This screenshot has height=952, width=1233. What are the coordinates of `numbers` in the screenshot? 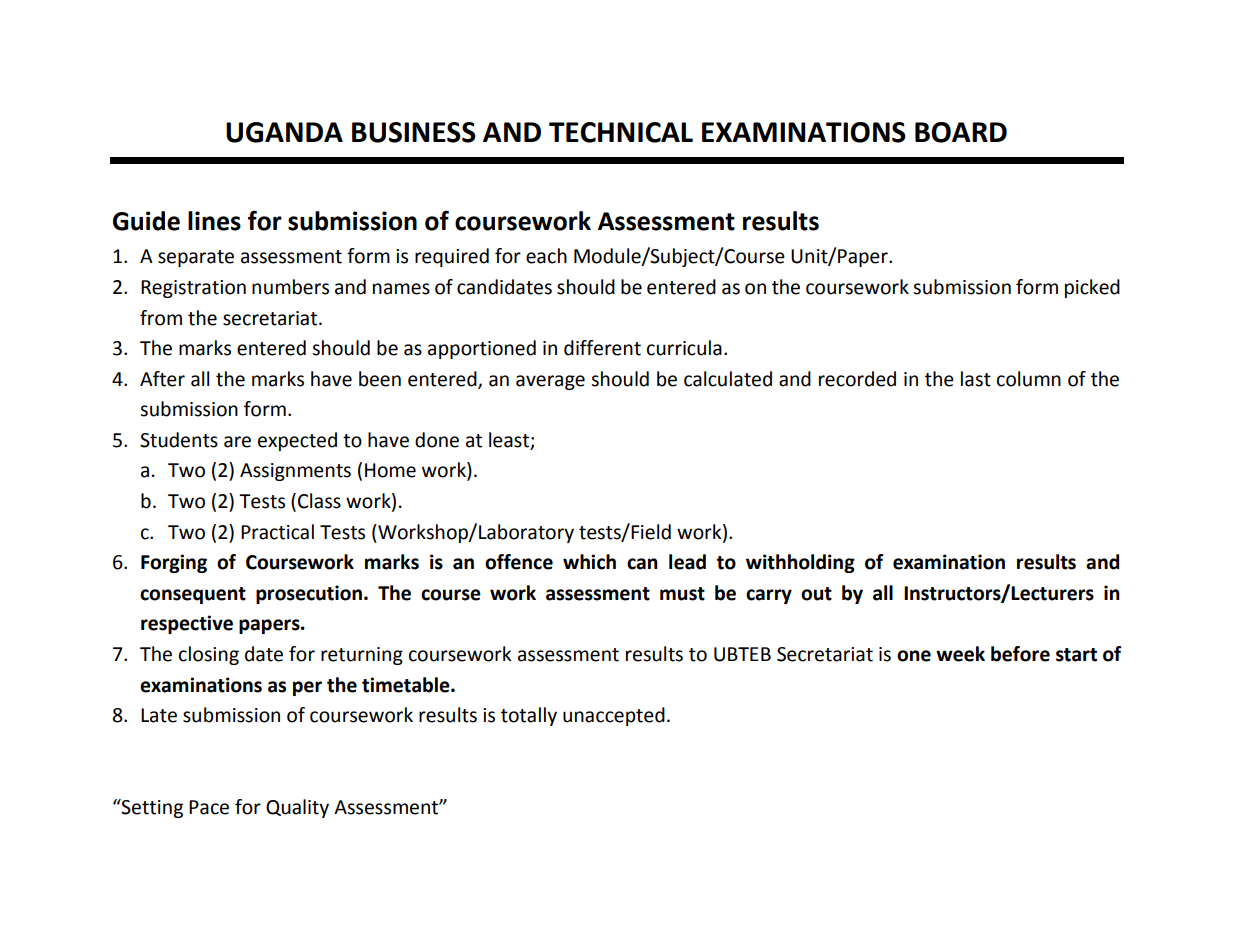 It's located at (290, 287).
